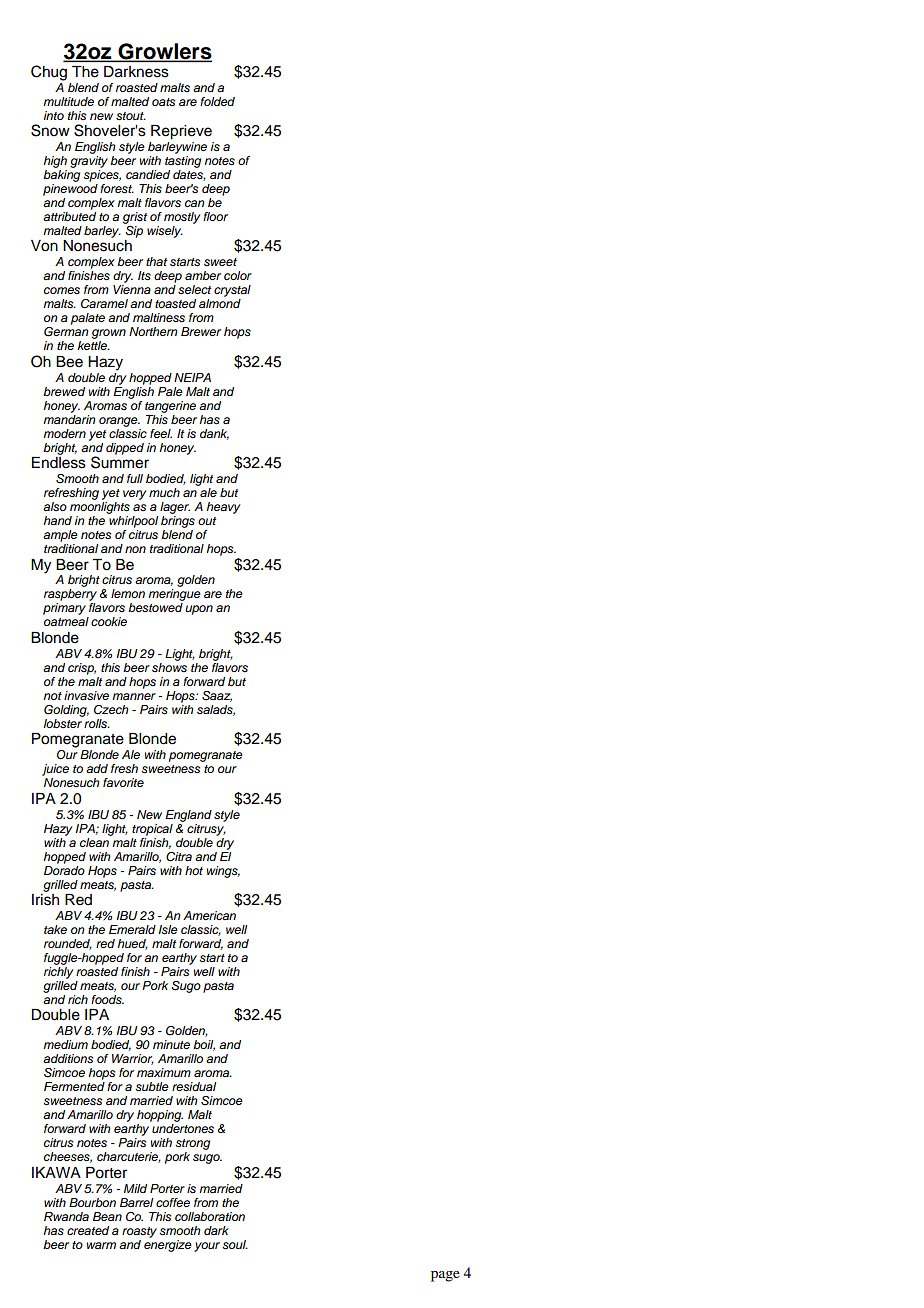 The width and height of the image is (924, 1308). What do you see at coordinates (214, 434) in the image?
I see `dank` at bounding box center [214, 434].
